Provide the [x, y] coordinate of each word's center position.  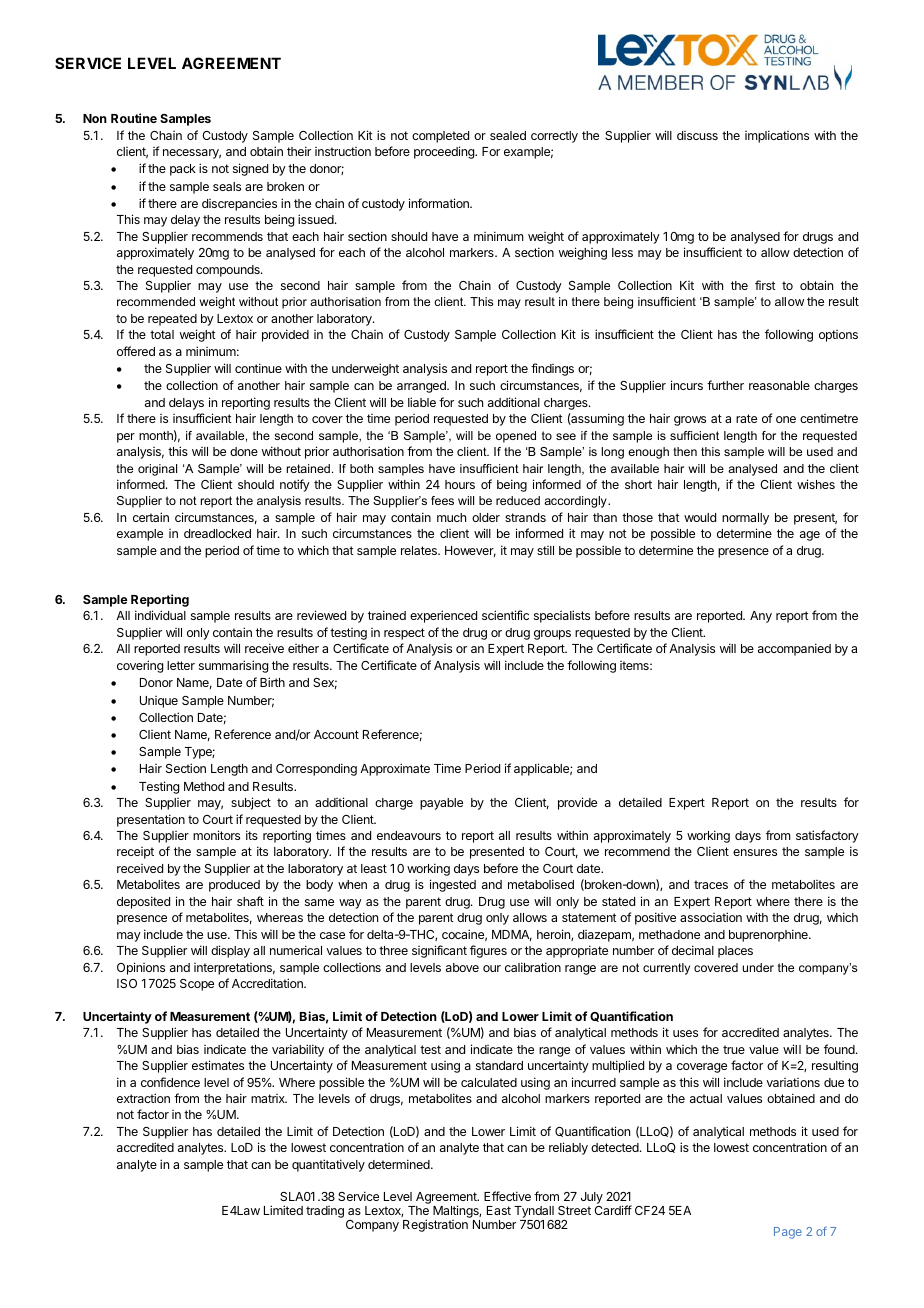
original [157, 470]
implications [777, 136]
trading [325, 1212]
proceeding [445, 152]
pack [183, 170]
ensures [755, 852]
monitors [216, 835]
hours [460, 484]
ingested [453, 885]
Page [788, 1233]
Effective [507, 1196]
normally [745, 519]
